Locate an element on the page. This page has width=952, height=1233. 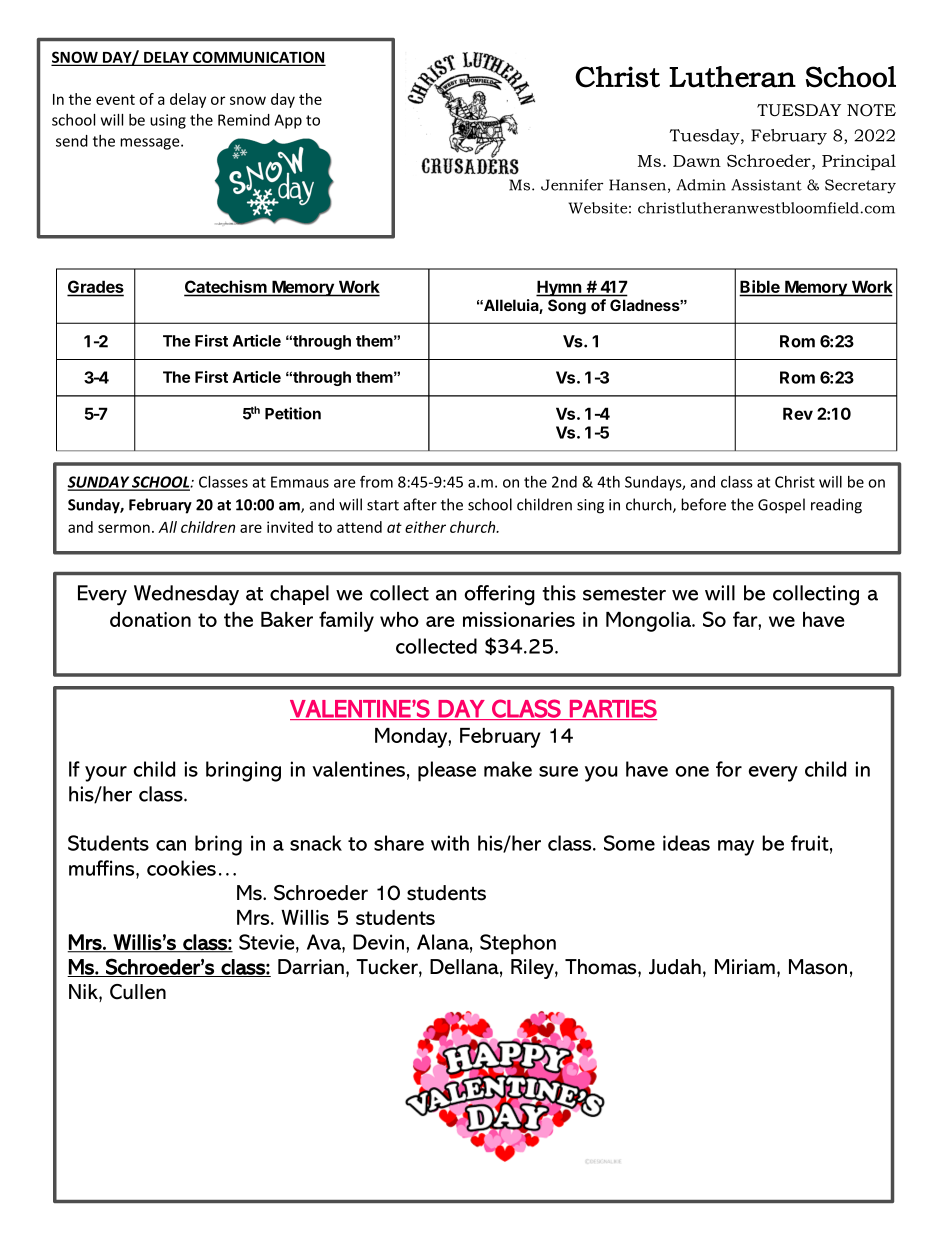
either is located at coordinates (425, 527).
